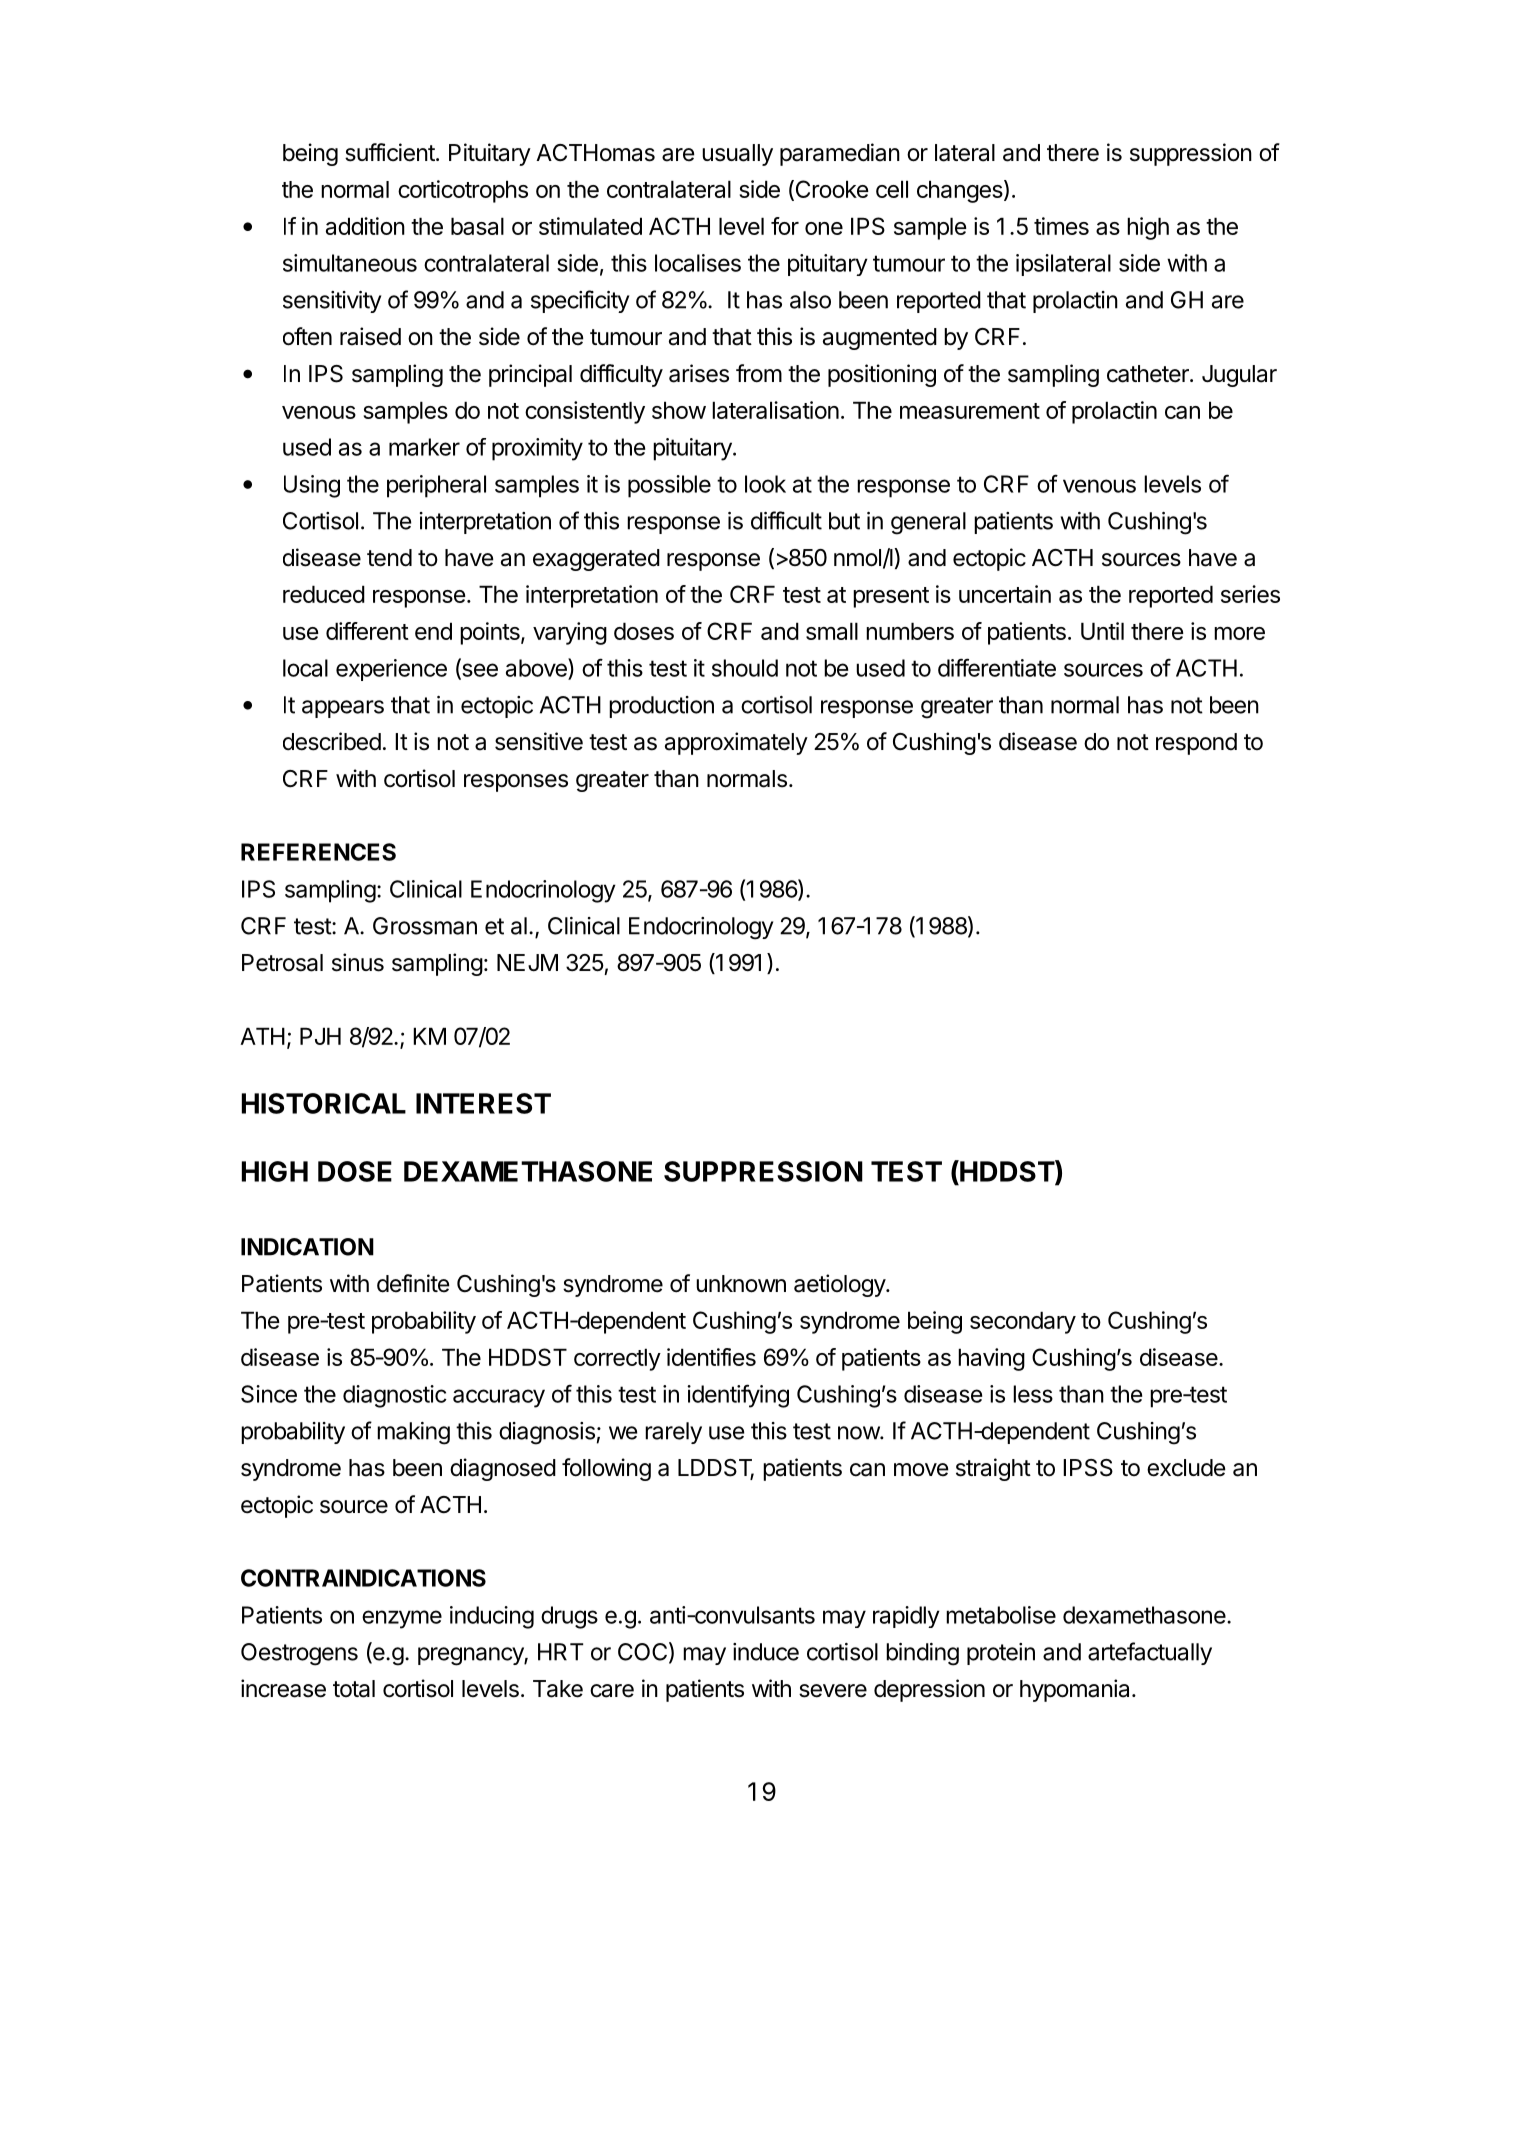 The image size is (1521, 2153). What do you see at coordinates (1076, 1690) in the image?
I see `hypomania` at bounding box center [1076, 1690].
